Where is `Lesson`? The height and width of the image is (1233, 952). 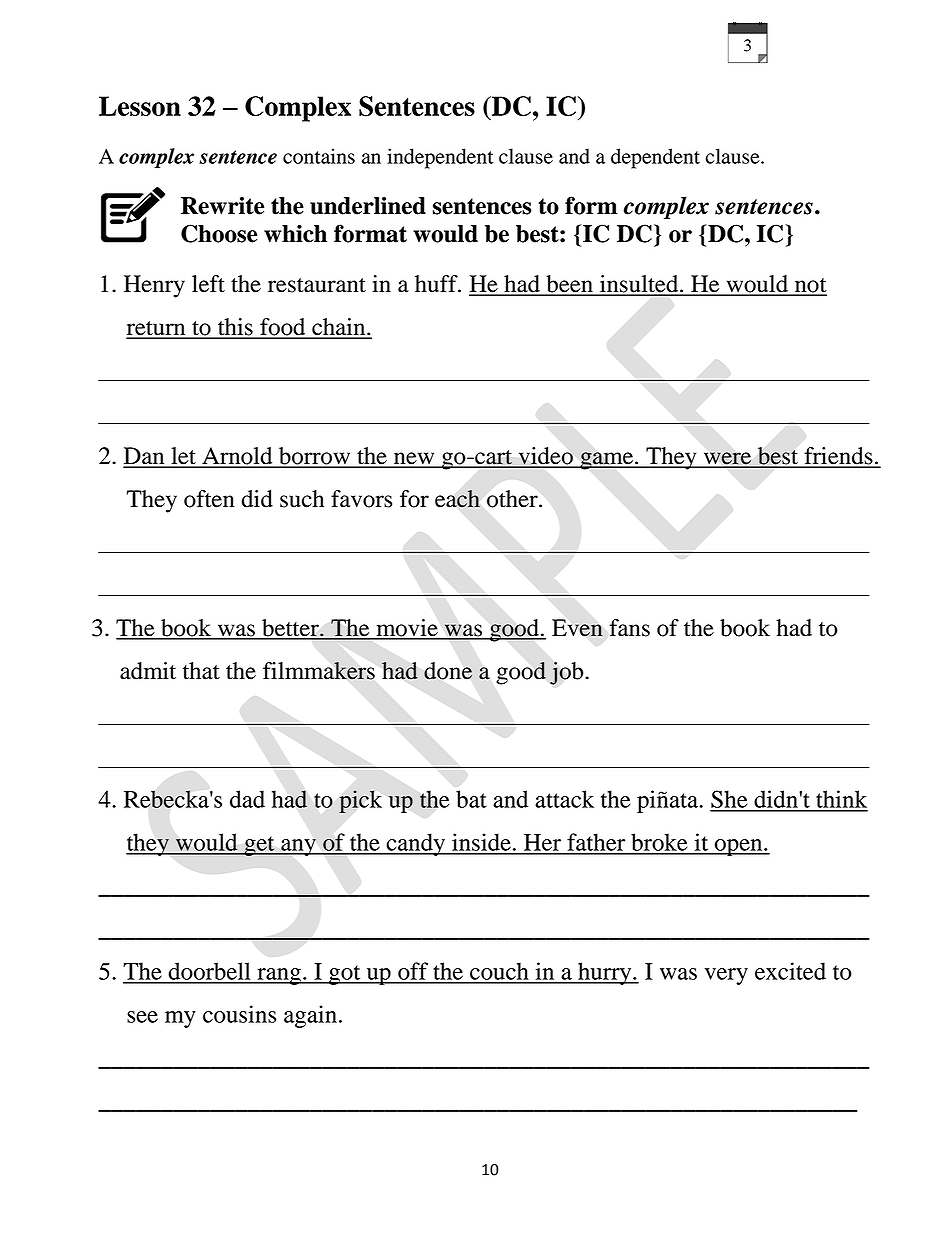 Lesson is located at coordinates (140, 106).
